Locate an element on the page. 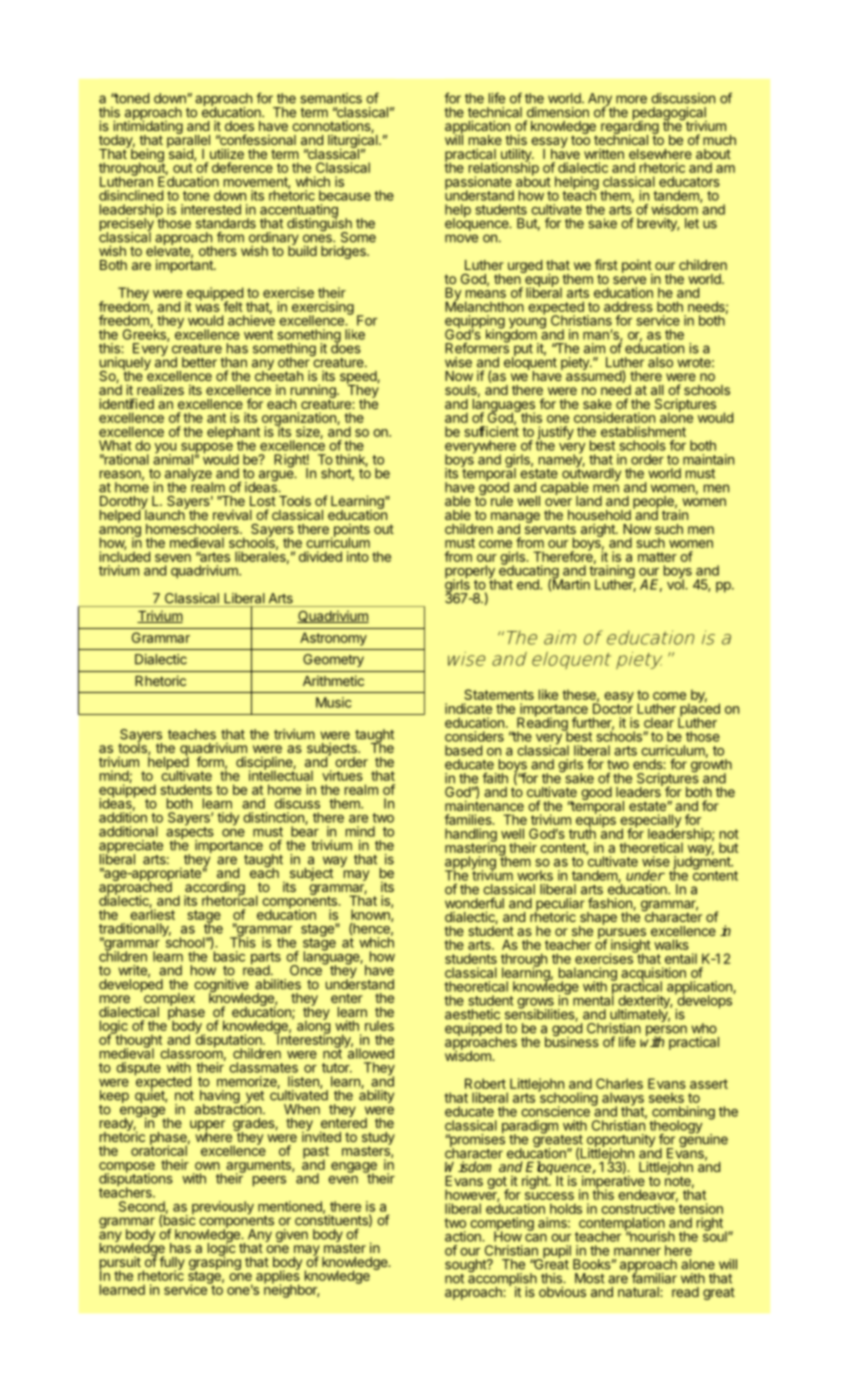 The width and height of the image is (849, 1400). allowed is located at coordinates (369, 1052).
